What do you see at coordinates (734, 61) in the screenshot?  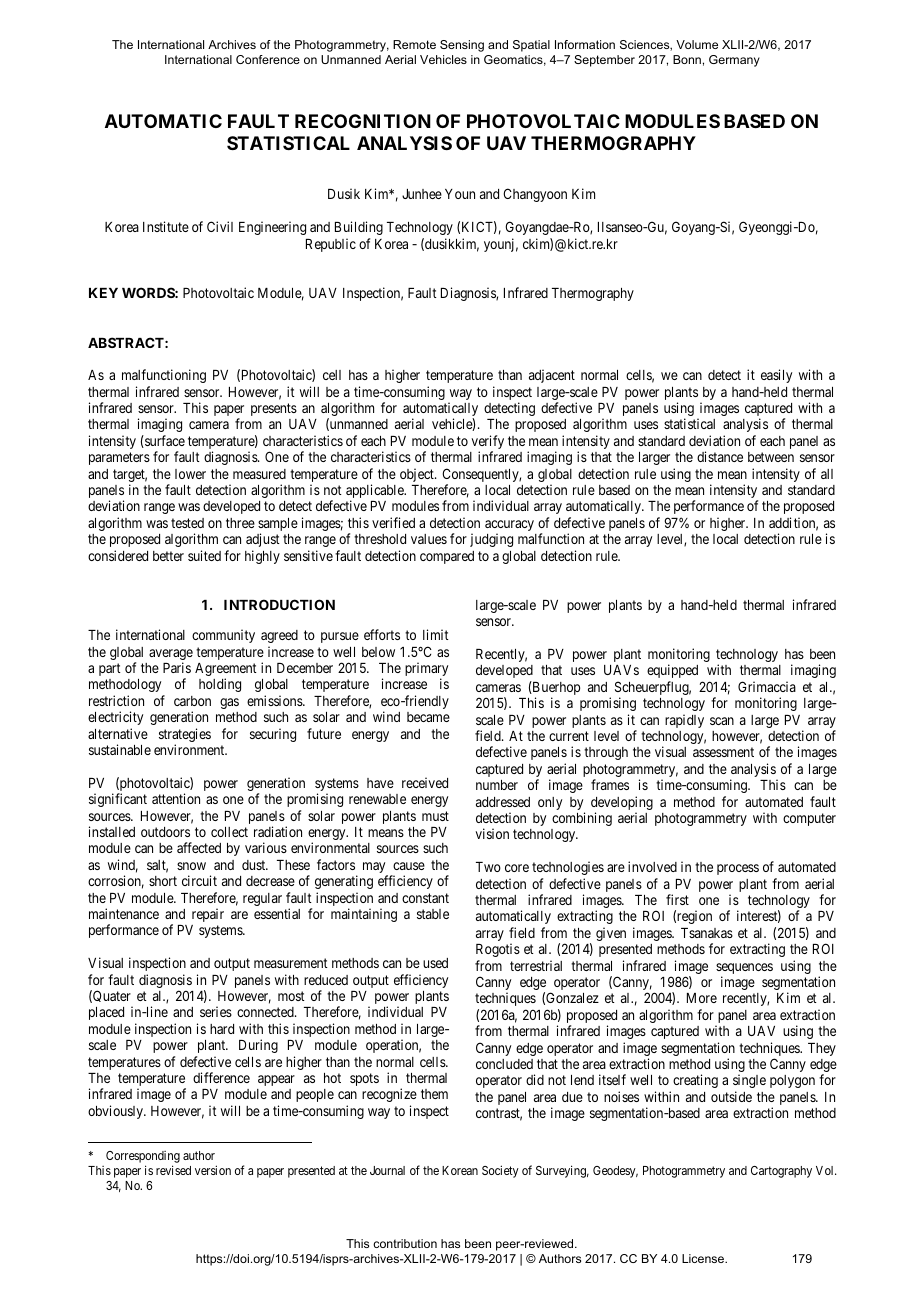 I see `Germany` at bounding box center [734, 61].
